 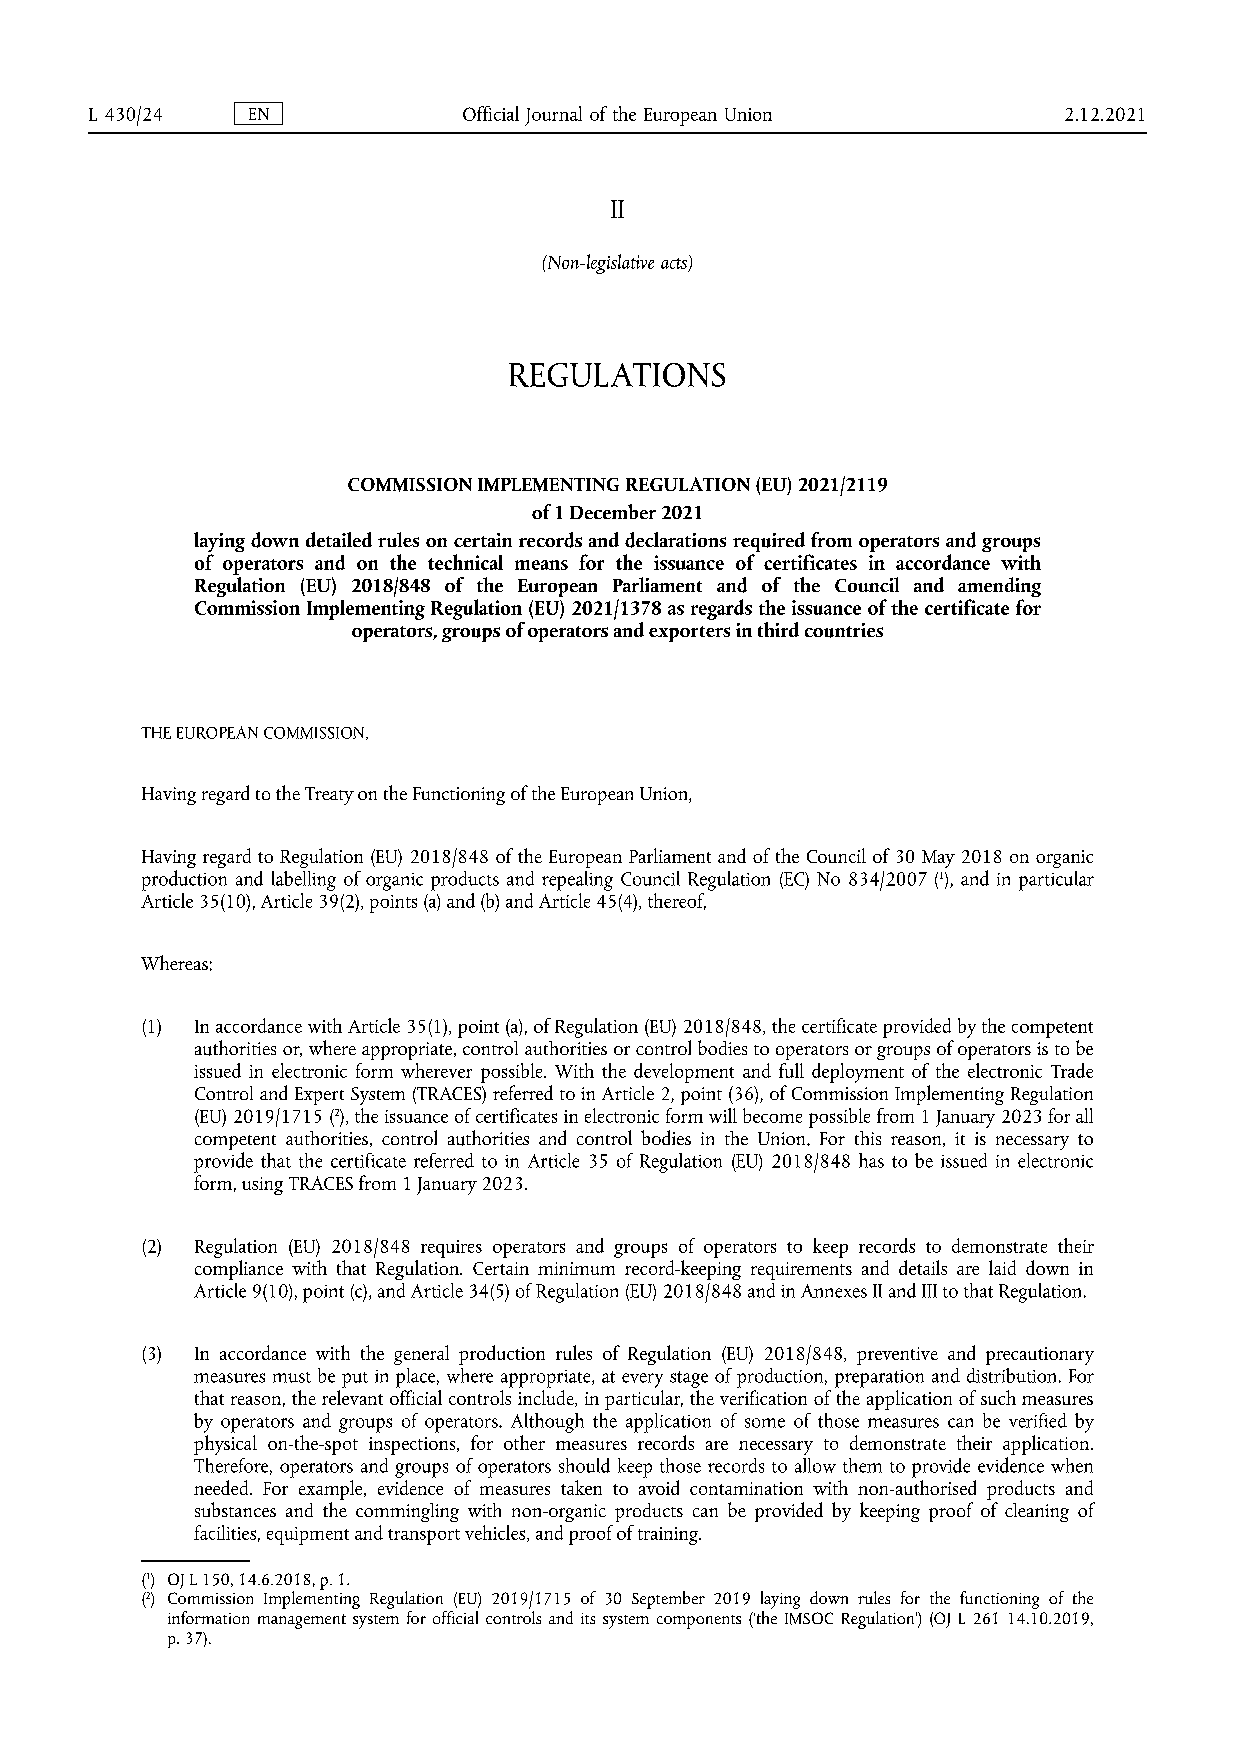 What do you see at coordinates (677, 901) in the screenshot?
I see `thereof` at bounding box center [677, 901].
